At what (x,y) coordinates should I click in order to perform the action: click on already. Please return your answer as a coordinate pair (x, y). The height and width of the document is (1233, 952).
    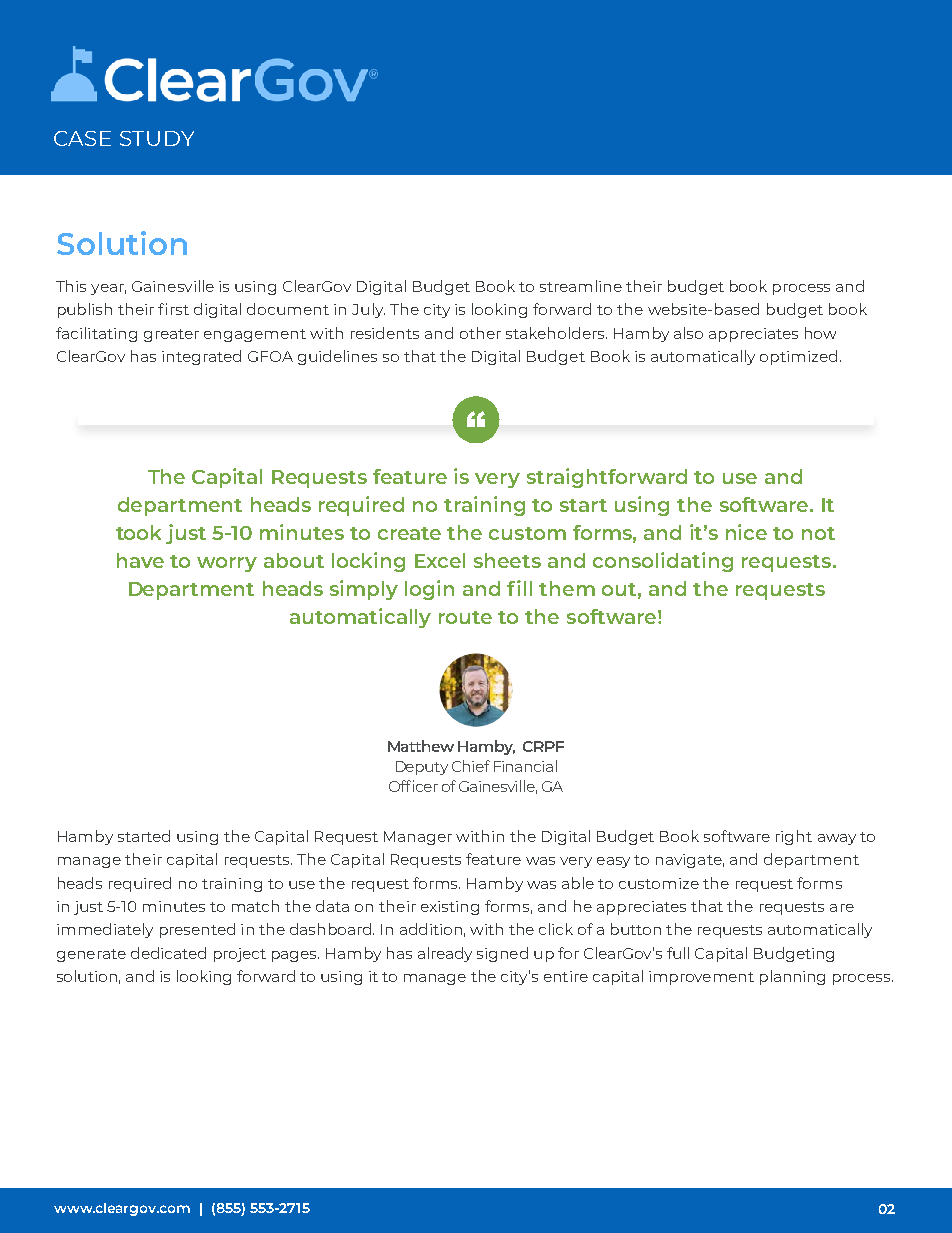
    Looking at the image, I should click on (445, 954).
